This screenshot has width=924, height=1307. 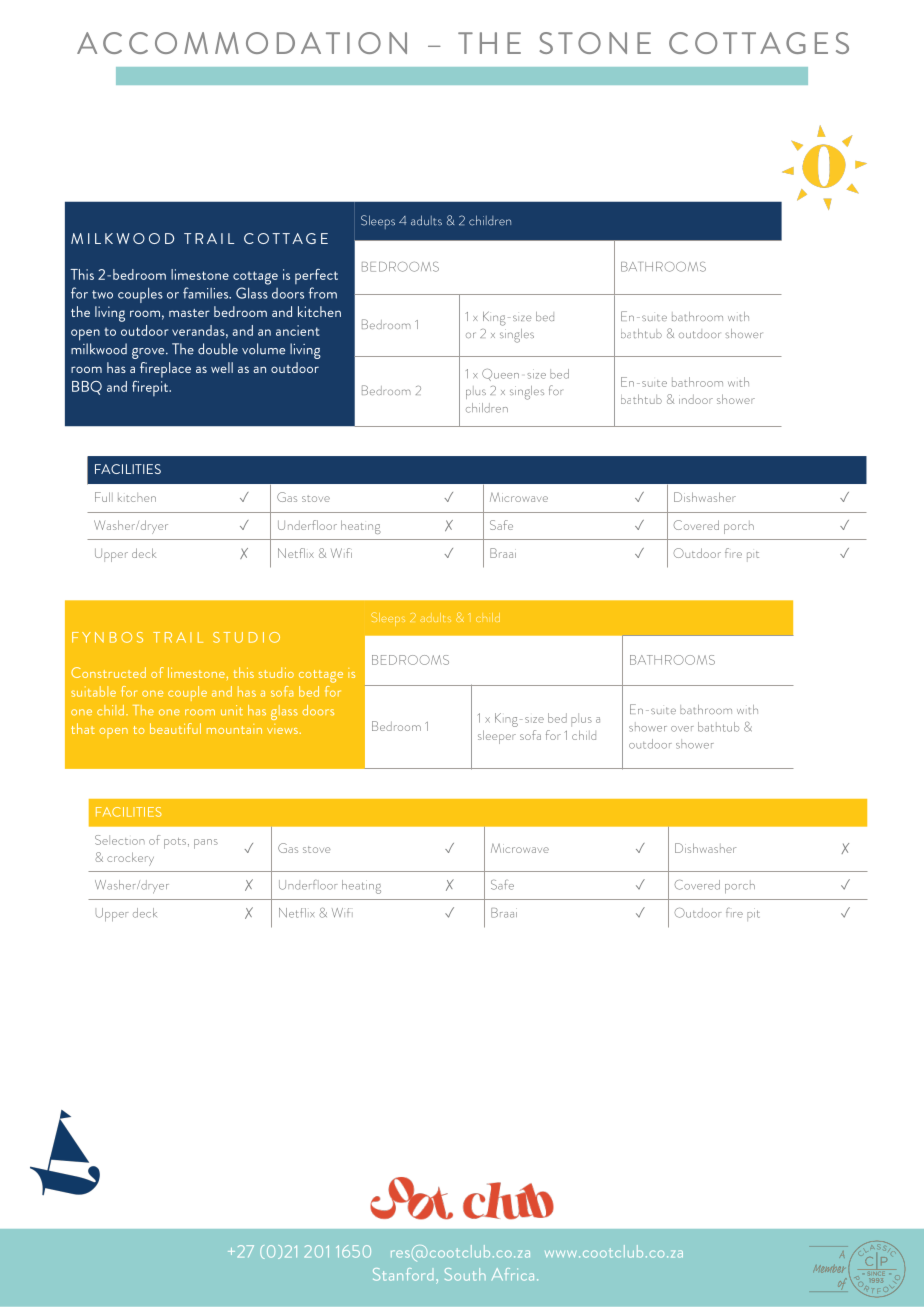 What do you see at coordinates (108, 672) in the screenshot?
I see `Constructed` at bounding box center [108, 672].
